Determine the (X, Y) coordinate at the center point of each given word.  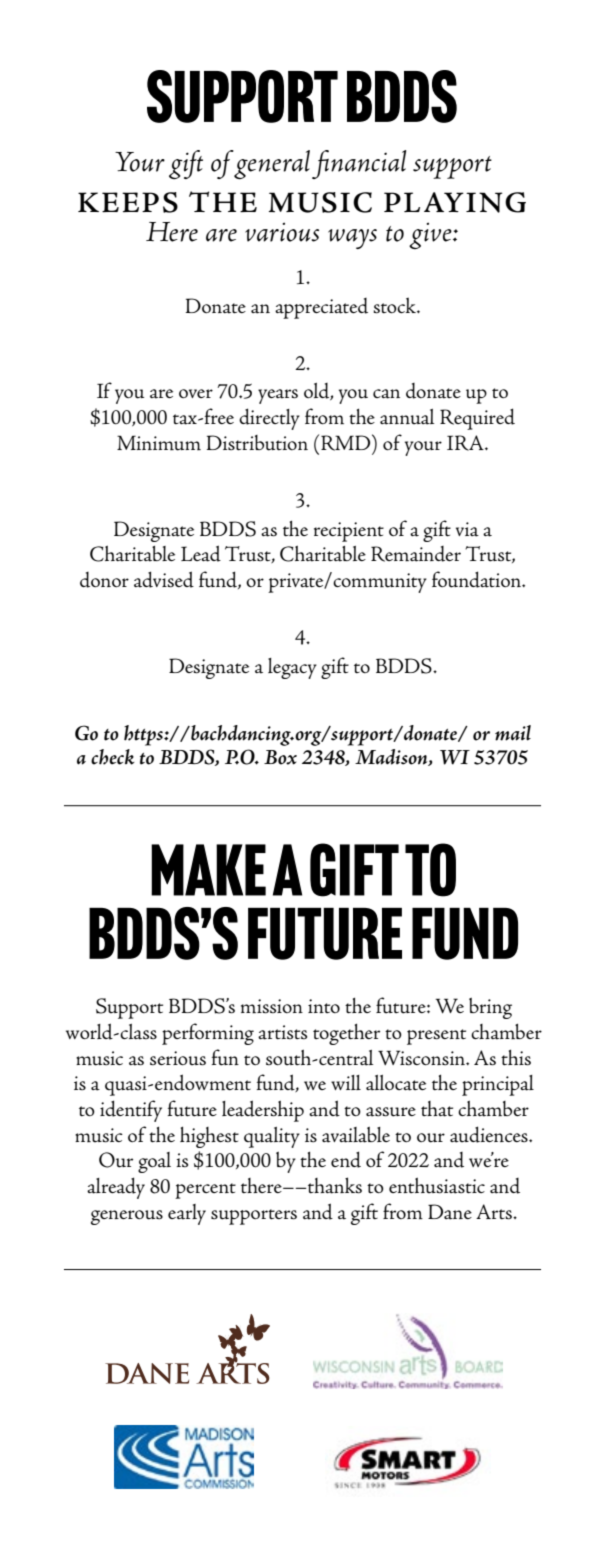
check (113, 757)
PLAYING (455, 202)
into (324, 1006)
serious (178, 1058)
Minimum (159, 443)
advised (164, 579)
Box (280, 757)
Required (477, 419)
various (282, 232)
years (278, 396)
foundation (478, 579)
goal (154, 1162)
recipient (349, 532)
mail (513, 733)
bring (490, 1008)
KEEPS (128, 202)
